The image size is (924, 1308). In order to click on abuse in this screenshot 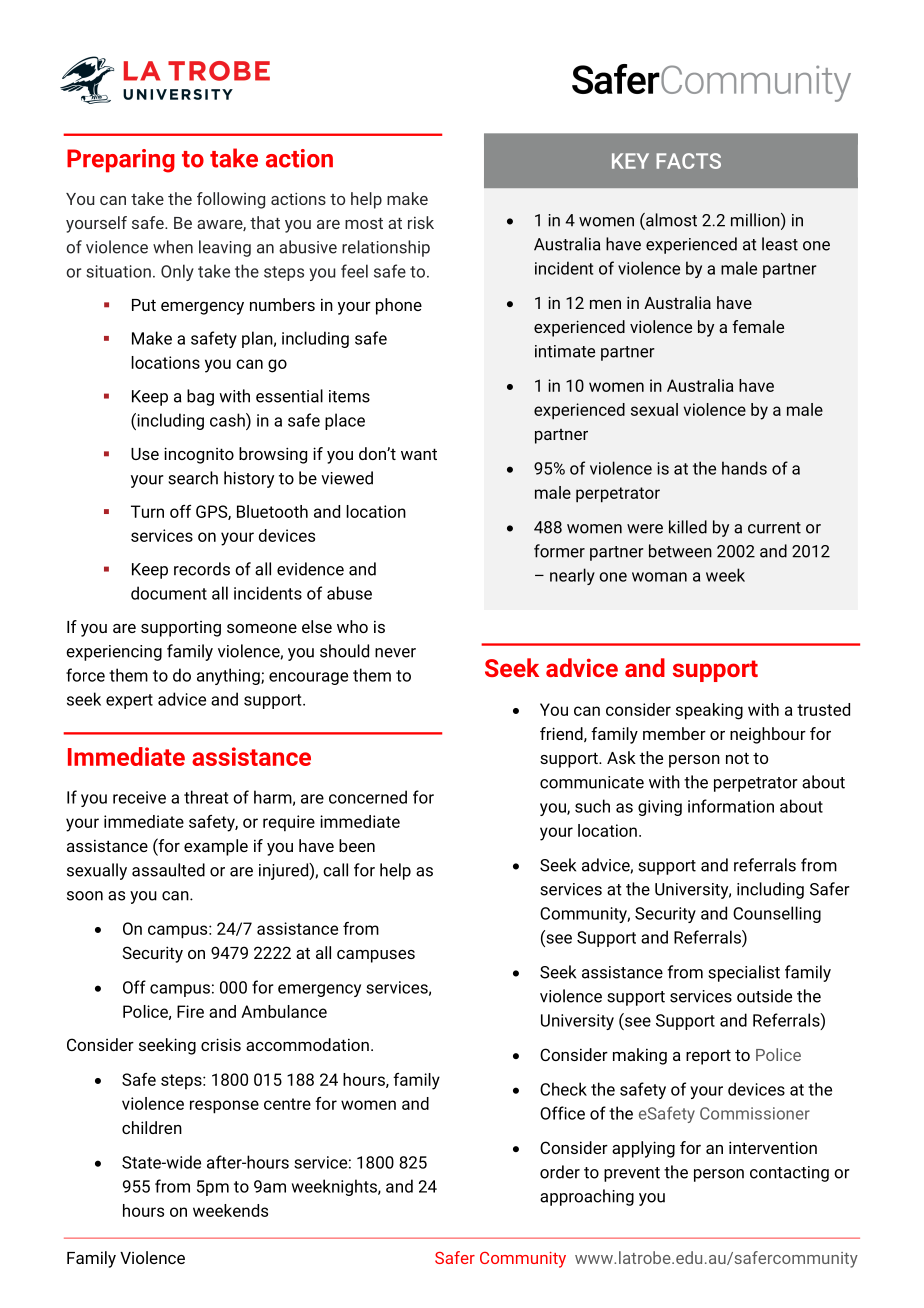, I will do `click(349, 593)`.
